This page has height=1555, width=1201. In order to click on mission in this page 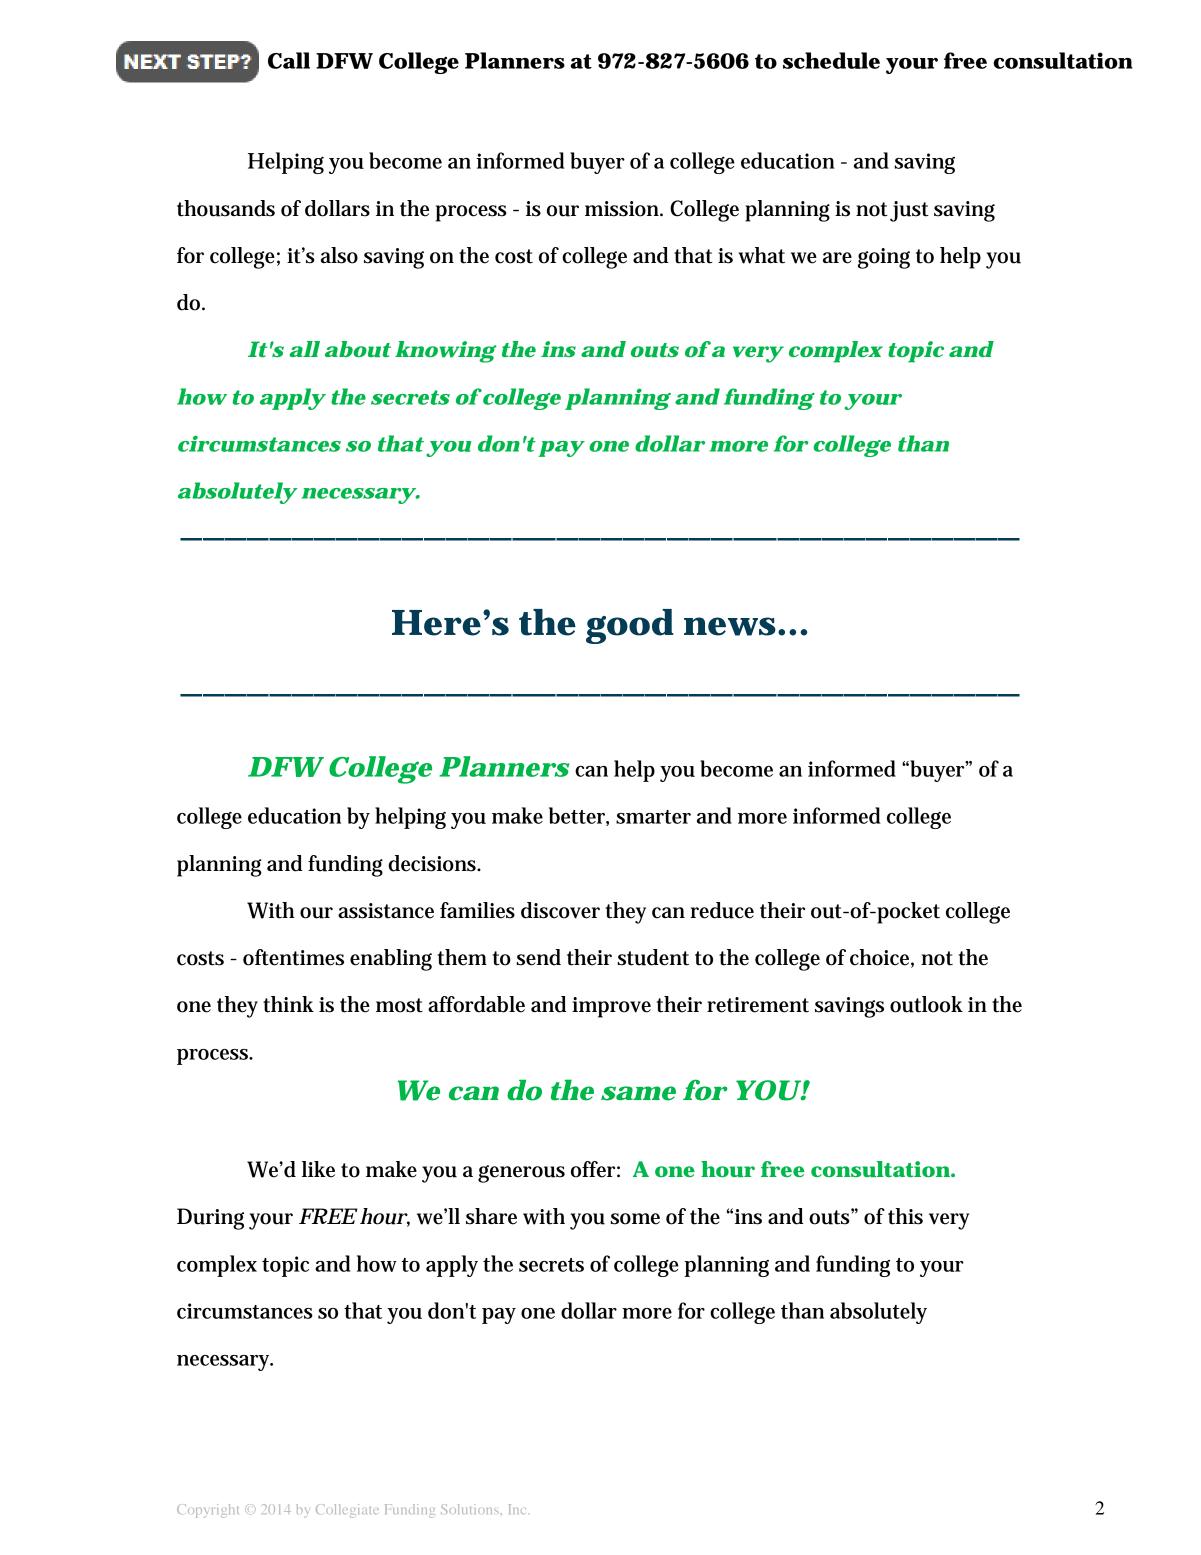, I will do `click(624, 209)`.
